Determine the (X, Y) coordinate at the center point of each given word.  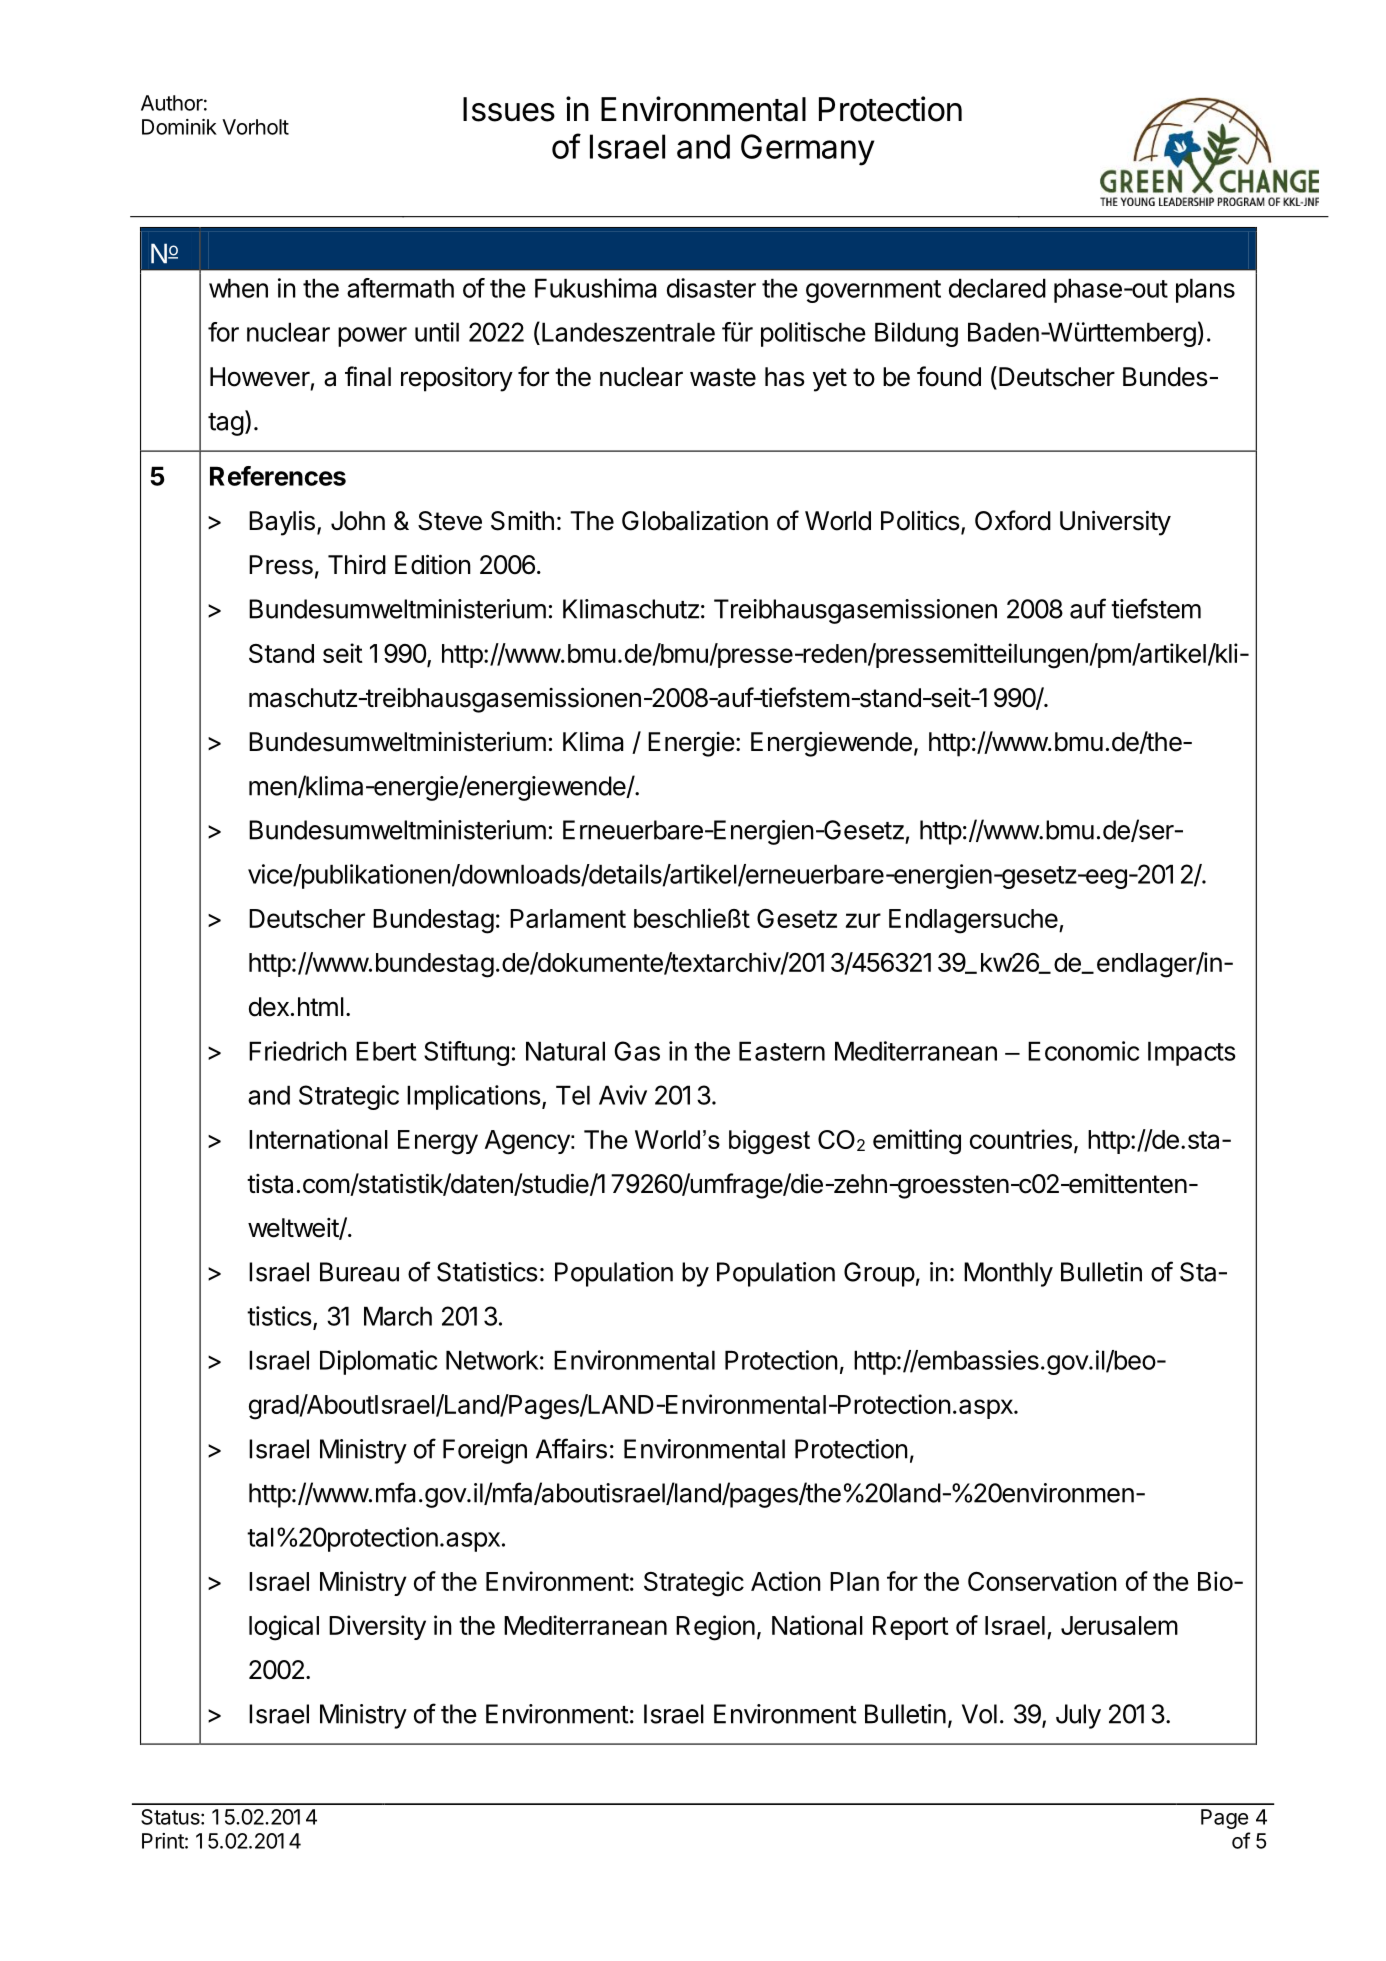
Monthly (1008, 1274)
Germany (807, 150)
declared (997, 288)
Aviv (623, 1095)
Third (357, 564)
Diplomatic (378, 1362)
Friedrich (298, 1051)
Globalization (695, 520)
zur (863, 920)
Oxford (1013, 520)
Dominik (179, 127)
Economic (1083, 1051)
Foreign (485, 1451)
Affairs (571, 1448)
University (1115, 523)
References (278, 476)
